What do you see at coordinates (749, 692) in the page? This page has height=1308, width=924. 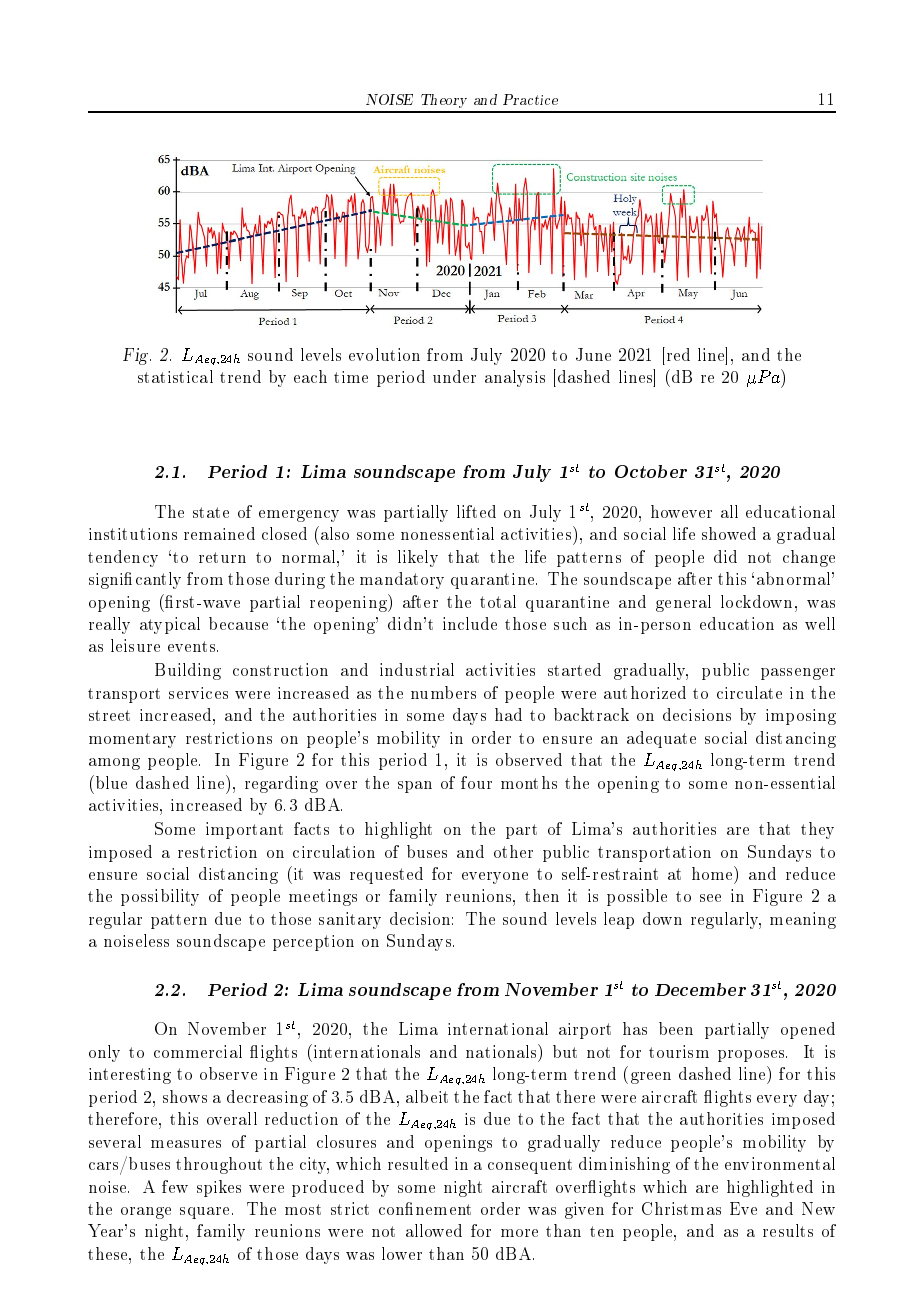 I see `circulate` at bounding box center [749, 692].
